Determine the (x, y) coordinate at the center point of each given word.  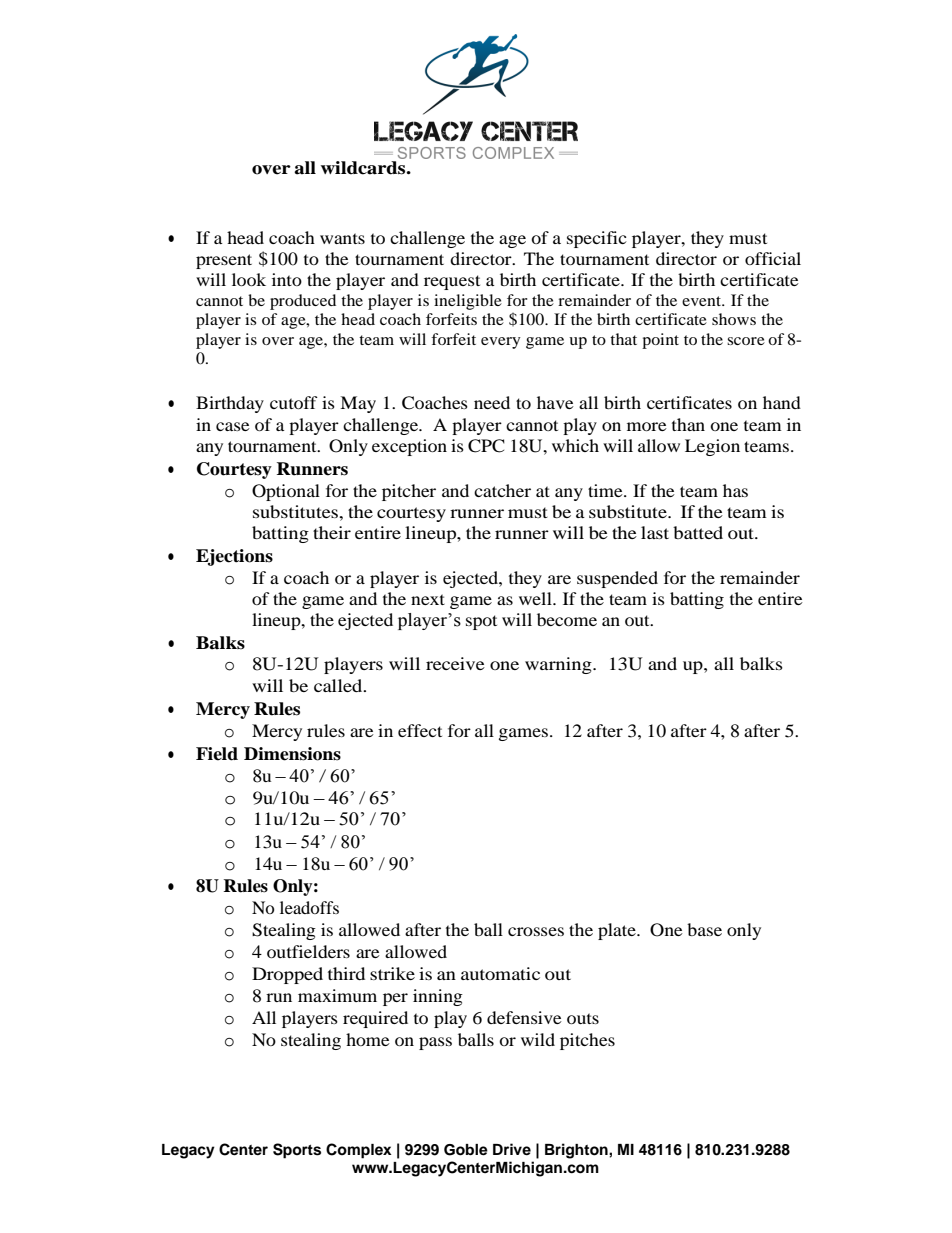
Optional (286, 492)
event (703, 301)
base (704, 929)
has (735, 490)
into (287, 279)
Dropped (287, 975)
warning (559, 665)
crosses (536, 931)
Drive (512, 1149)
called (339, 685)
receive (455, 663)
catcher (502, 490)
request (452, 282)
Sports (297, 1151)
